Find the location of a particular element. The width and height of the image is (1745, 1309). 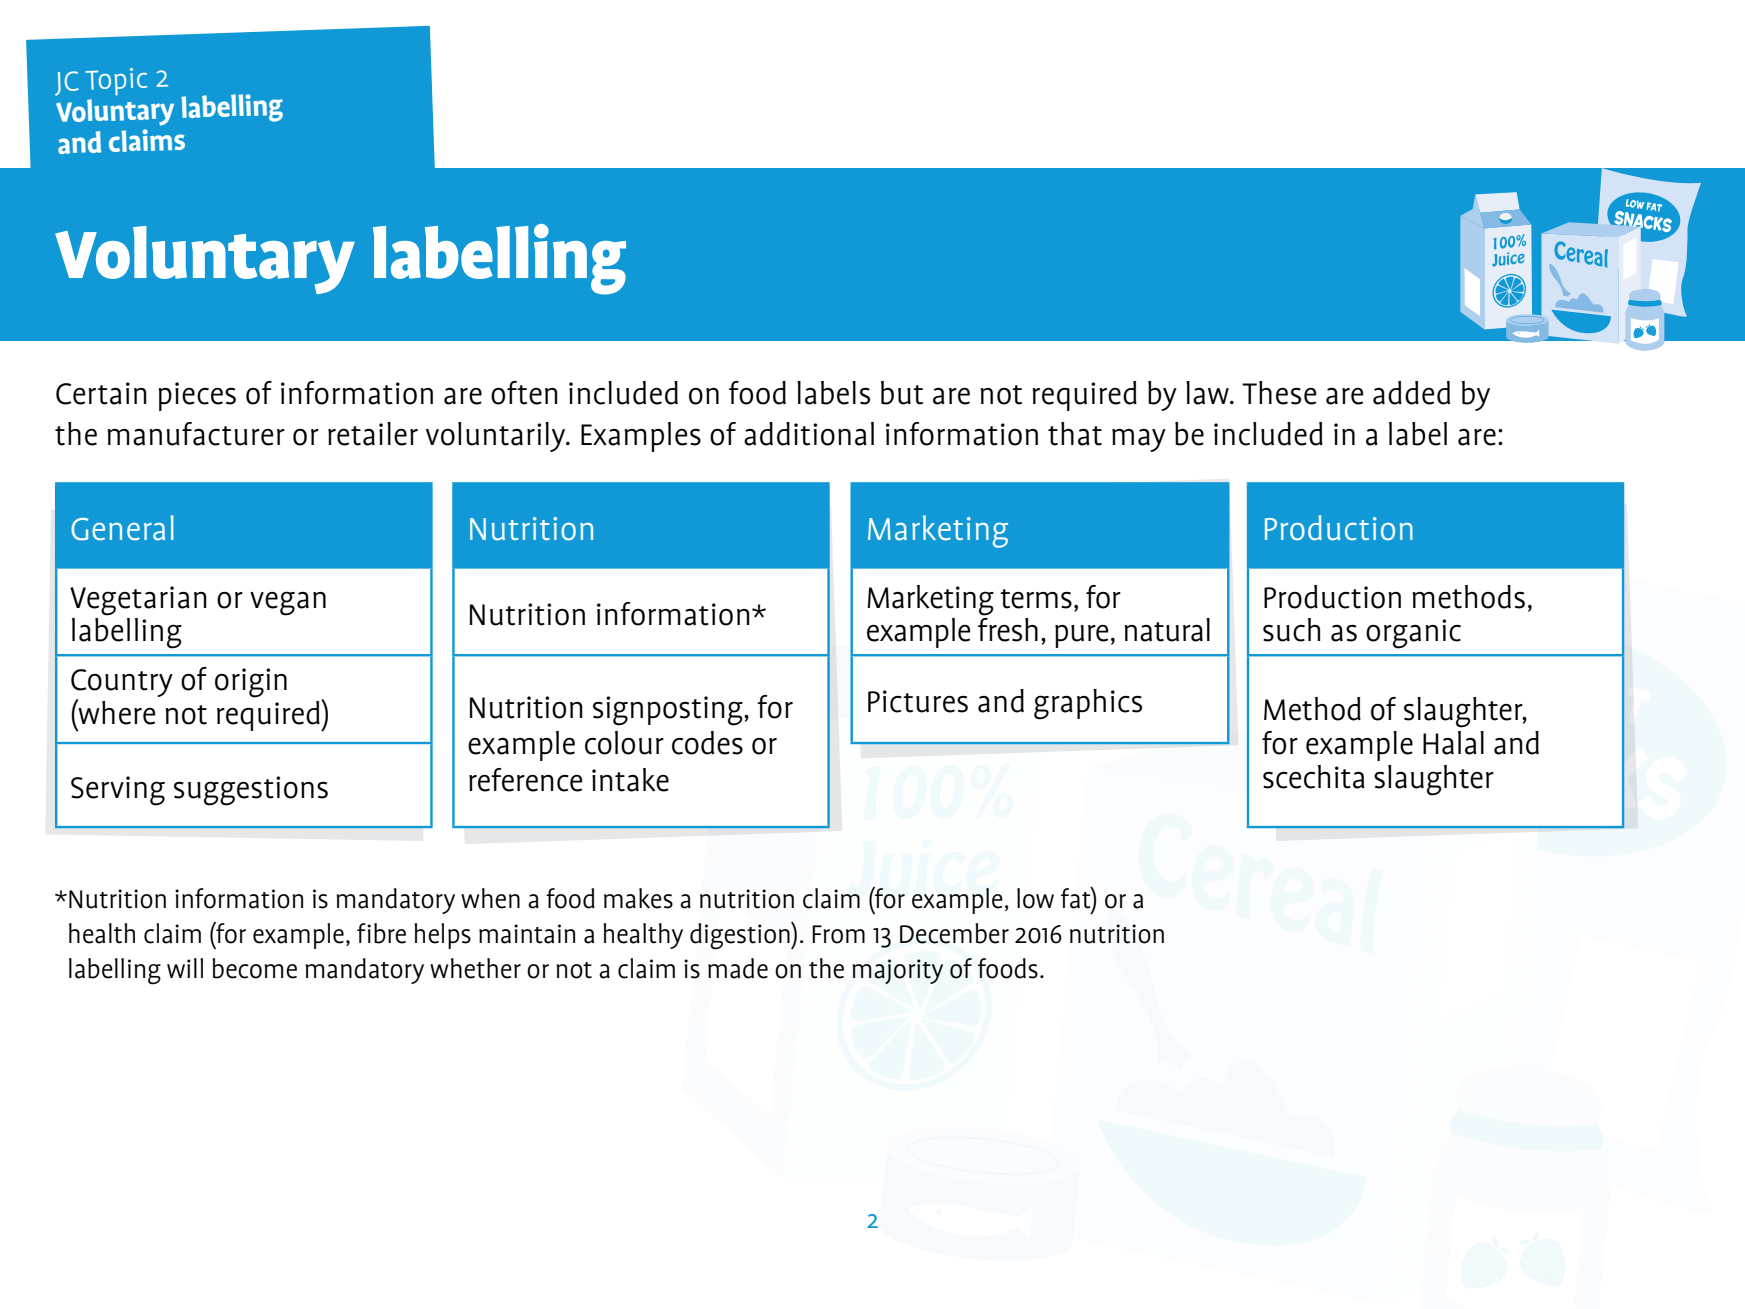

Heading is located at coordinates (184, 252).
